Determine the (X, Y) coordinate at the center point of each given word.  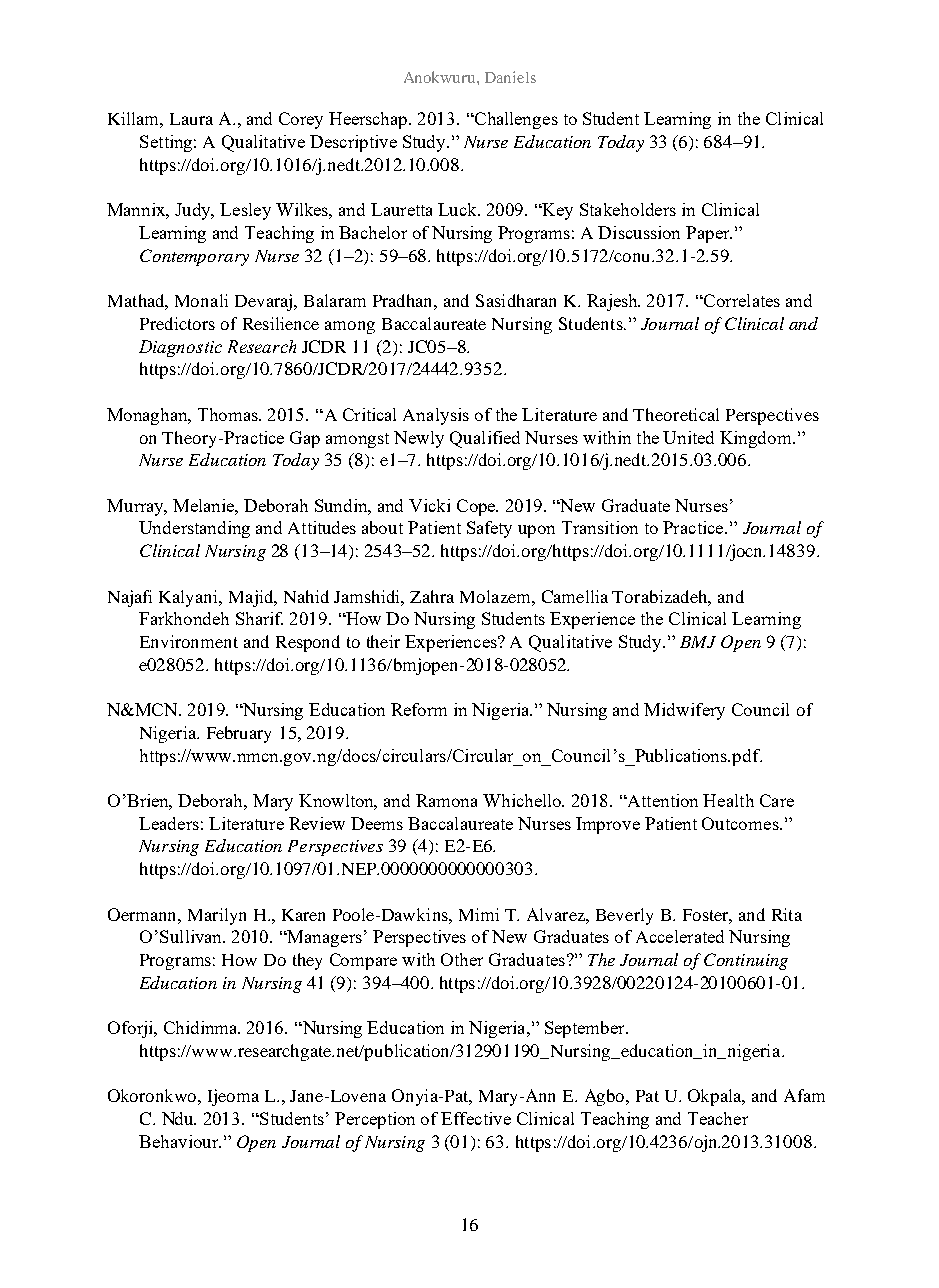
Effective (476, 1118)
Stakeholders (628, 209)
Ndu (179, 1118)
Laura (191, 119)
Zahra (432, 596)
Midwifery (684, 711)
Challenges (515, 120)
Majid (252, 598)
